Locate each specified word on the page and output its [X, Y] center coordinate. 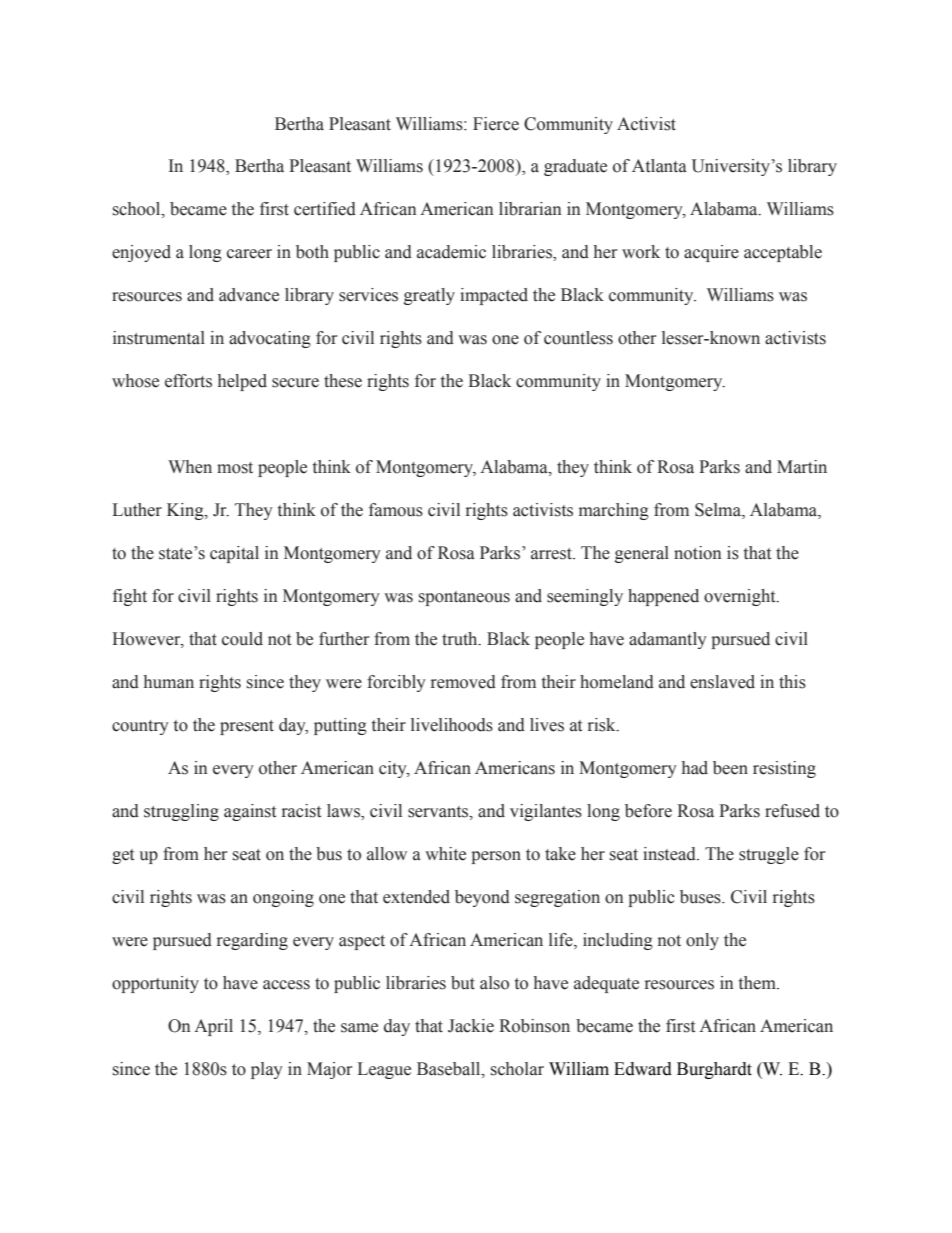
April [213, 1027]
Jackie [471, 1026]
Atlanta [659, 166]
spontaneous [464, 598]
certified [325, 209]
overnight [741, 597]
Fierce [496, 124]
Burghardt [714, 1070]
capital [234, 554]
